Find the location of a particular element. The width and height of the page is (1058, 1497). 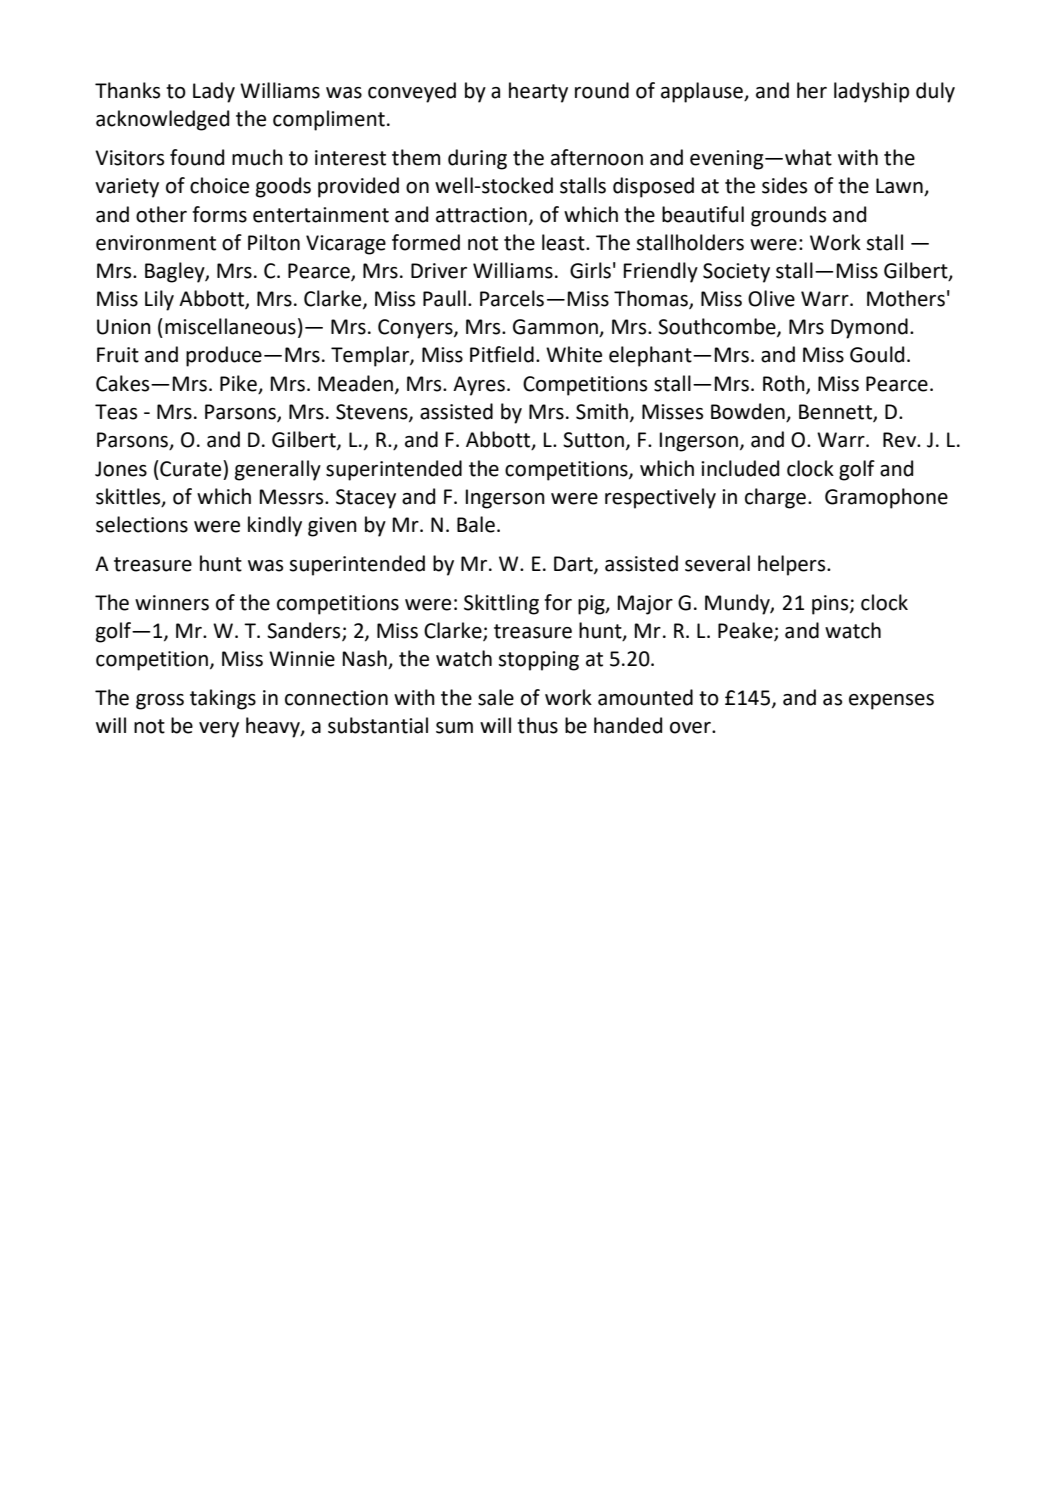

acknowledged is located at coordinates (162, 120).
